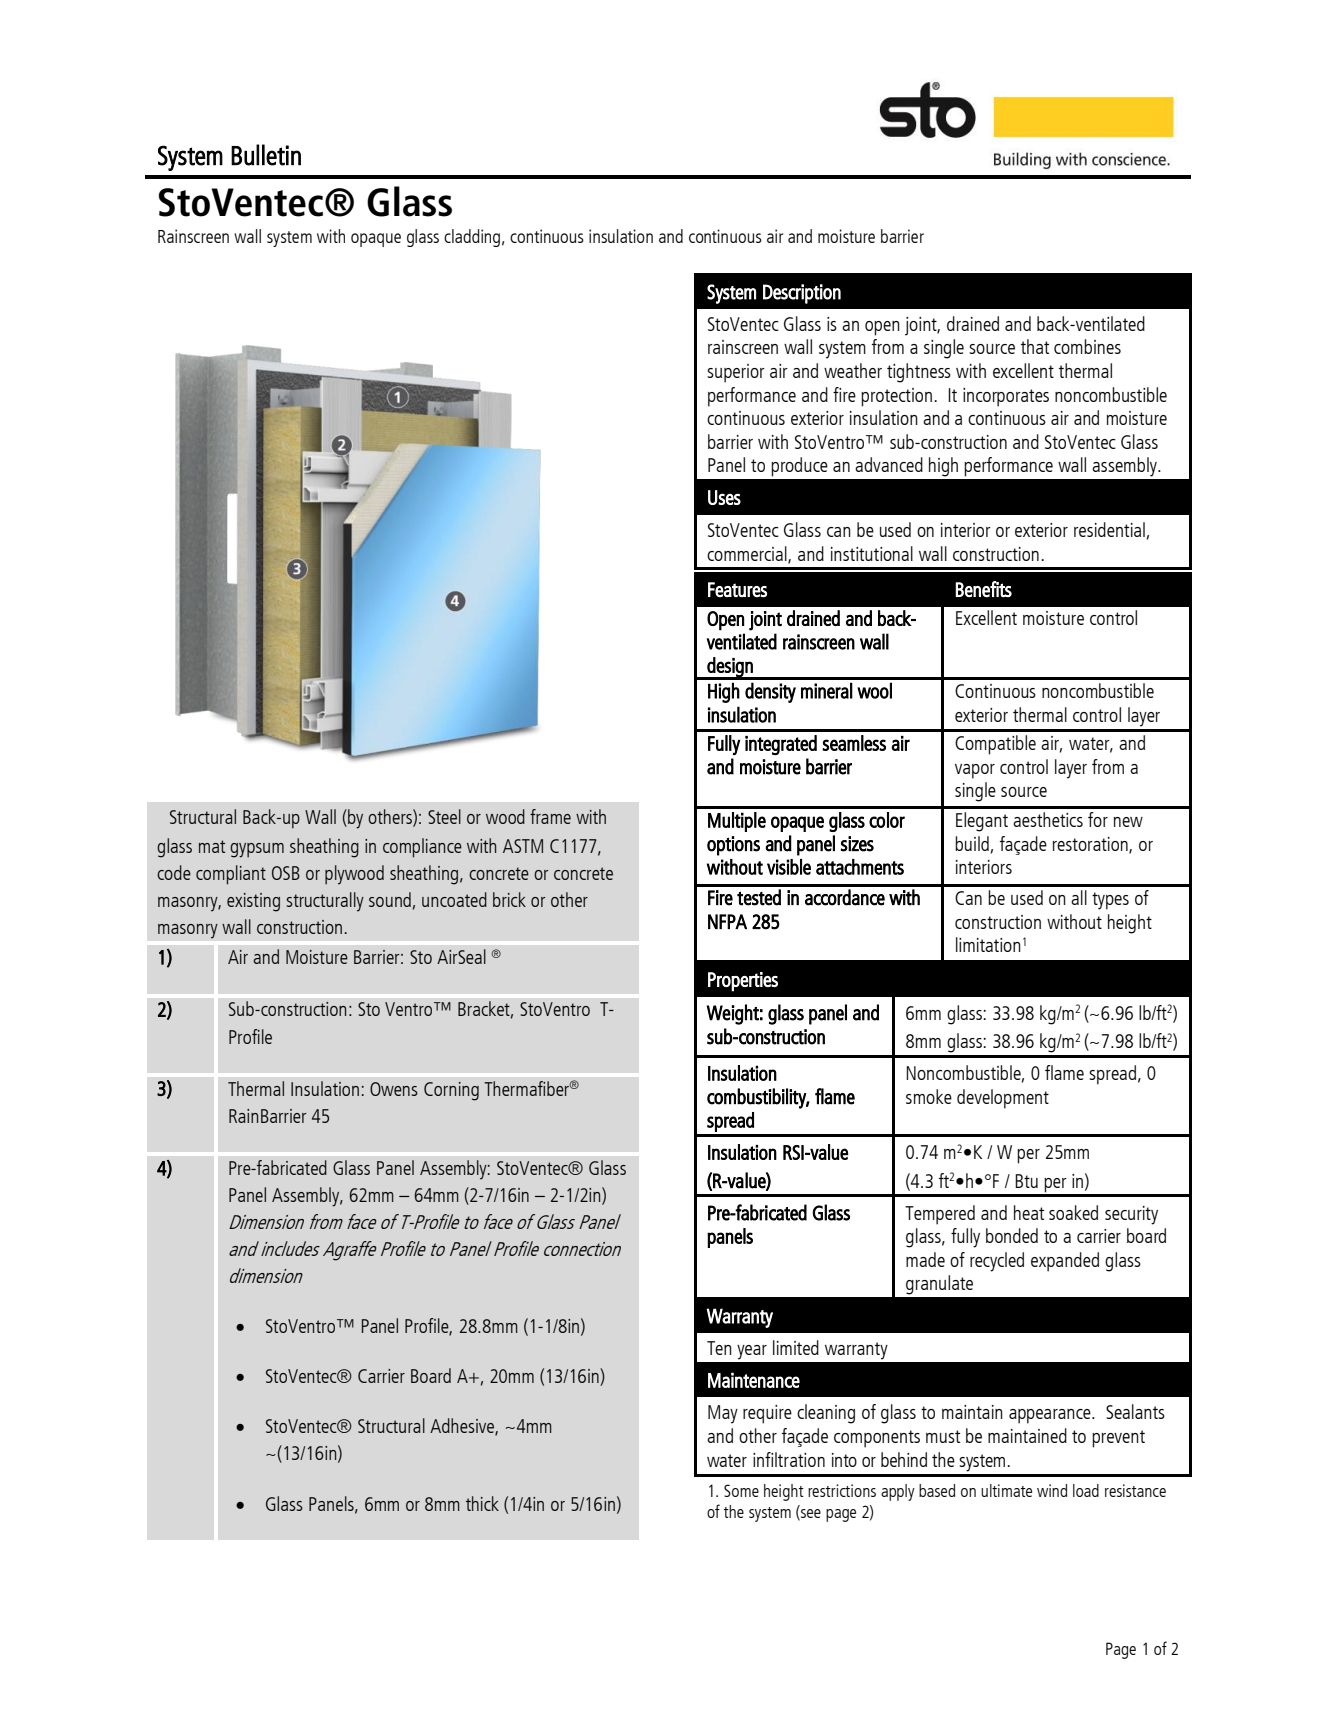 The image size is (1335, 1727). What do you see at coordinates (394, 1089) in the image?
I see `Owens` at bounding box center [394, 1089].
